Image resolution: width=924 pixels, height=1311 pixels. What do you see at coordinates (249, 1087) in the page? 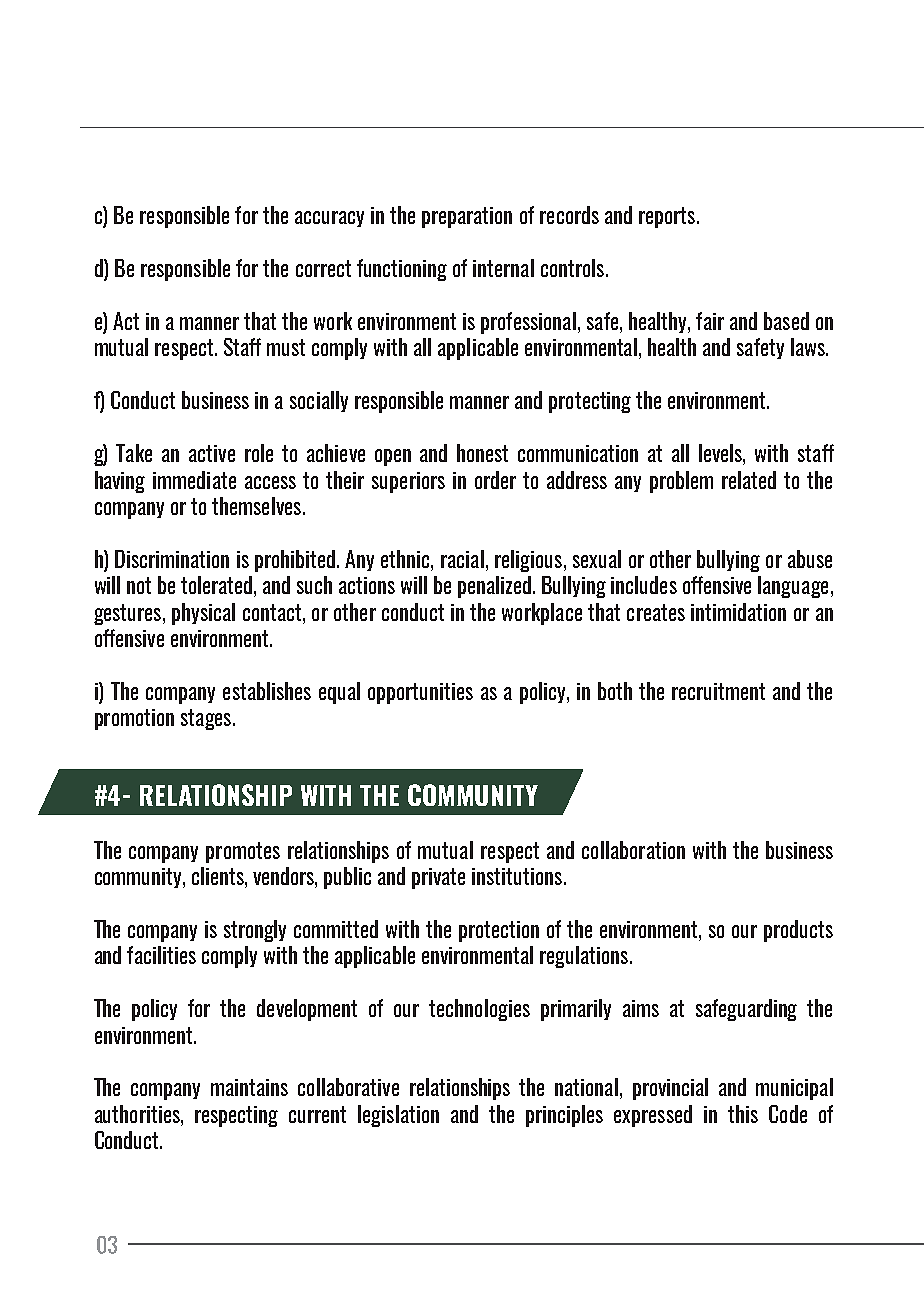
I see `maintains` at bounding box center [249, 1087].
